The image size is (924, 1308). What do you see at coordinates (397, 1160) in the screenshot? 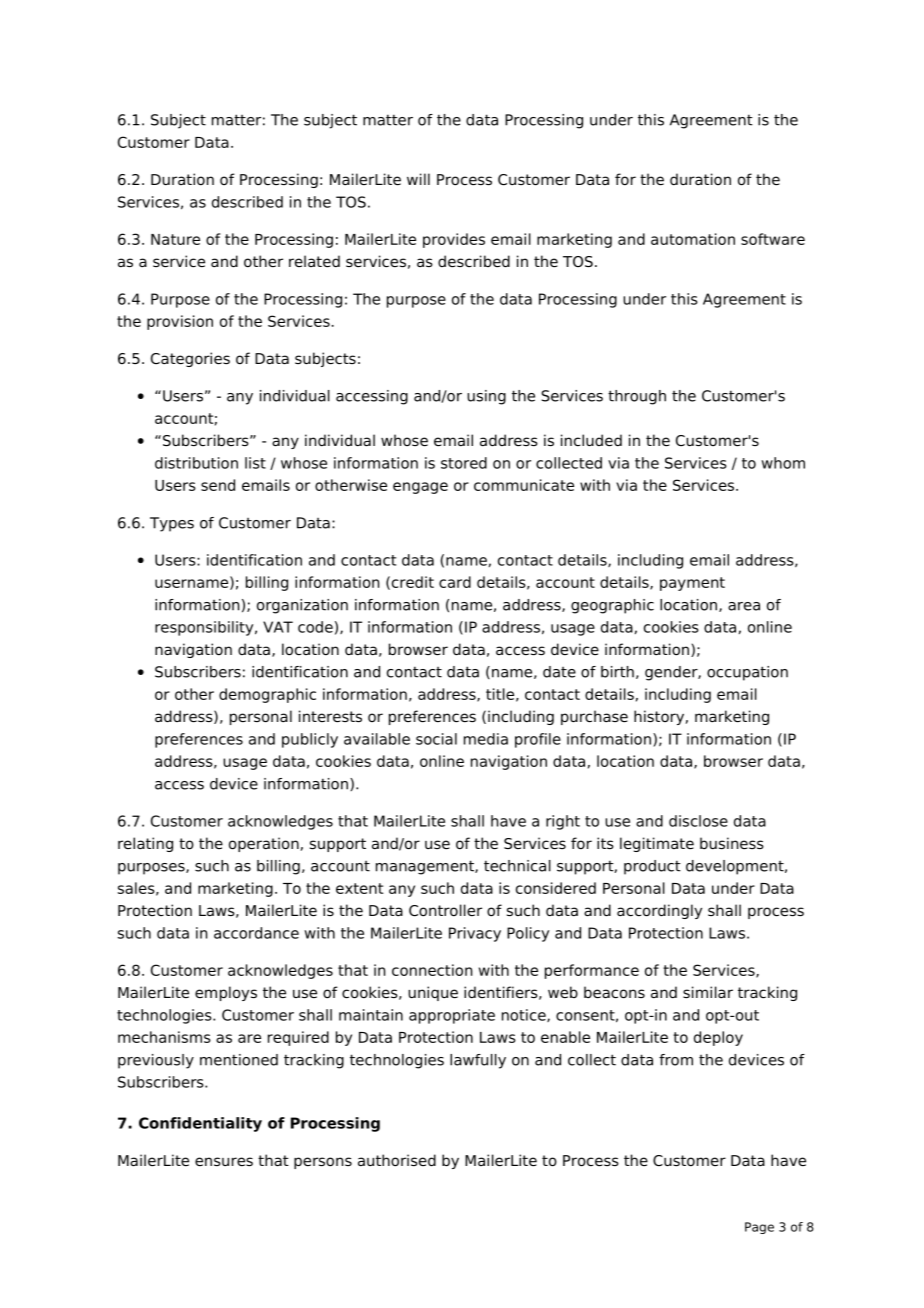
I see `authorised` at bounding box center [397, 1160].
